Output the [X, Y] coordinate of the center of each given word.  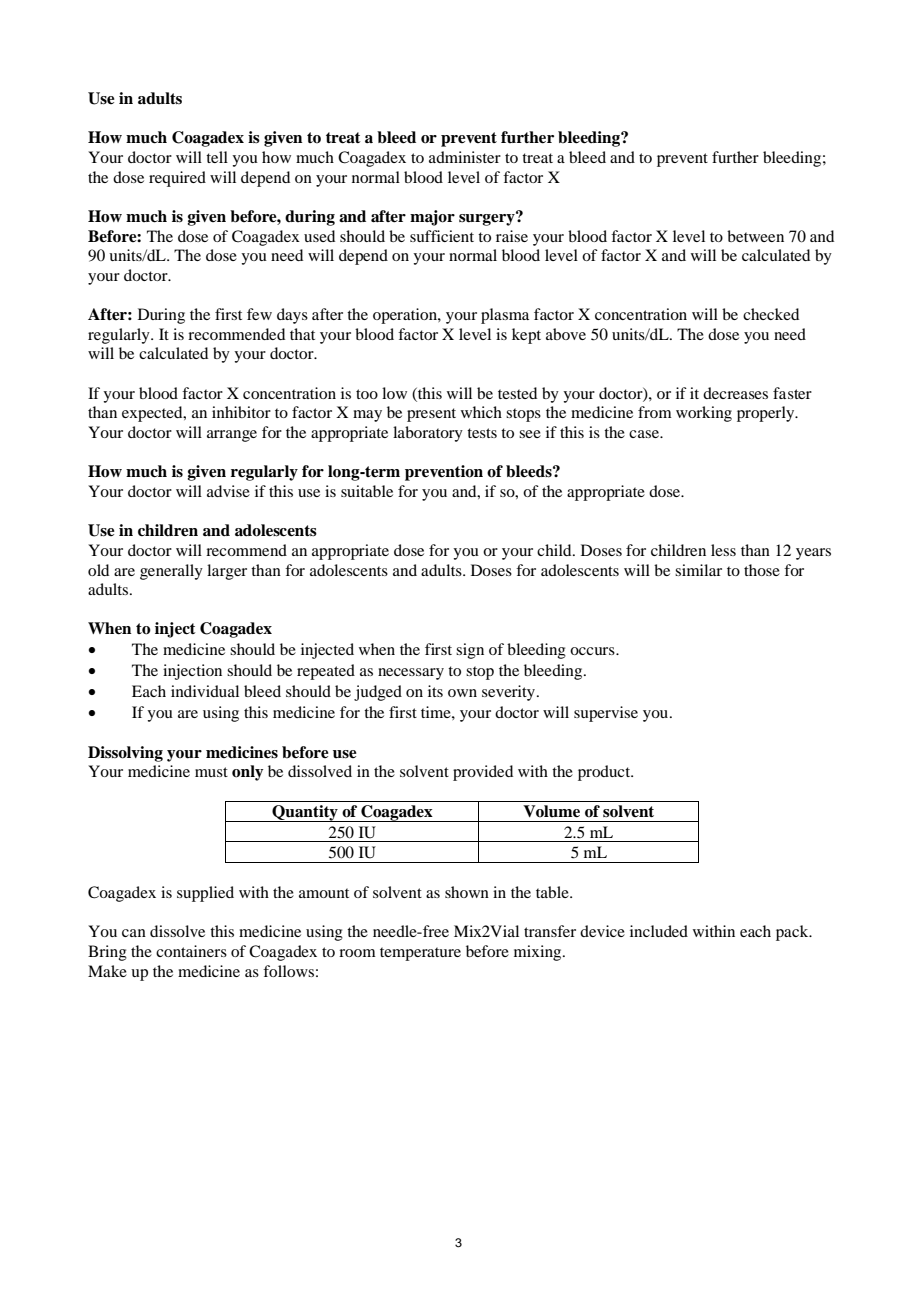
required [177, 179]
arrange [232, 436]
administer [465, 157]
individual [205, 691]
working [704, 414]
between [755, 236]
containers [191, 951]
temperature [420, 954]
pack [793, 933]
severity [510, 693]
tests [482, 433]
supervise [606, 714]
